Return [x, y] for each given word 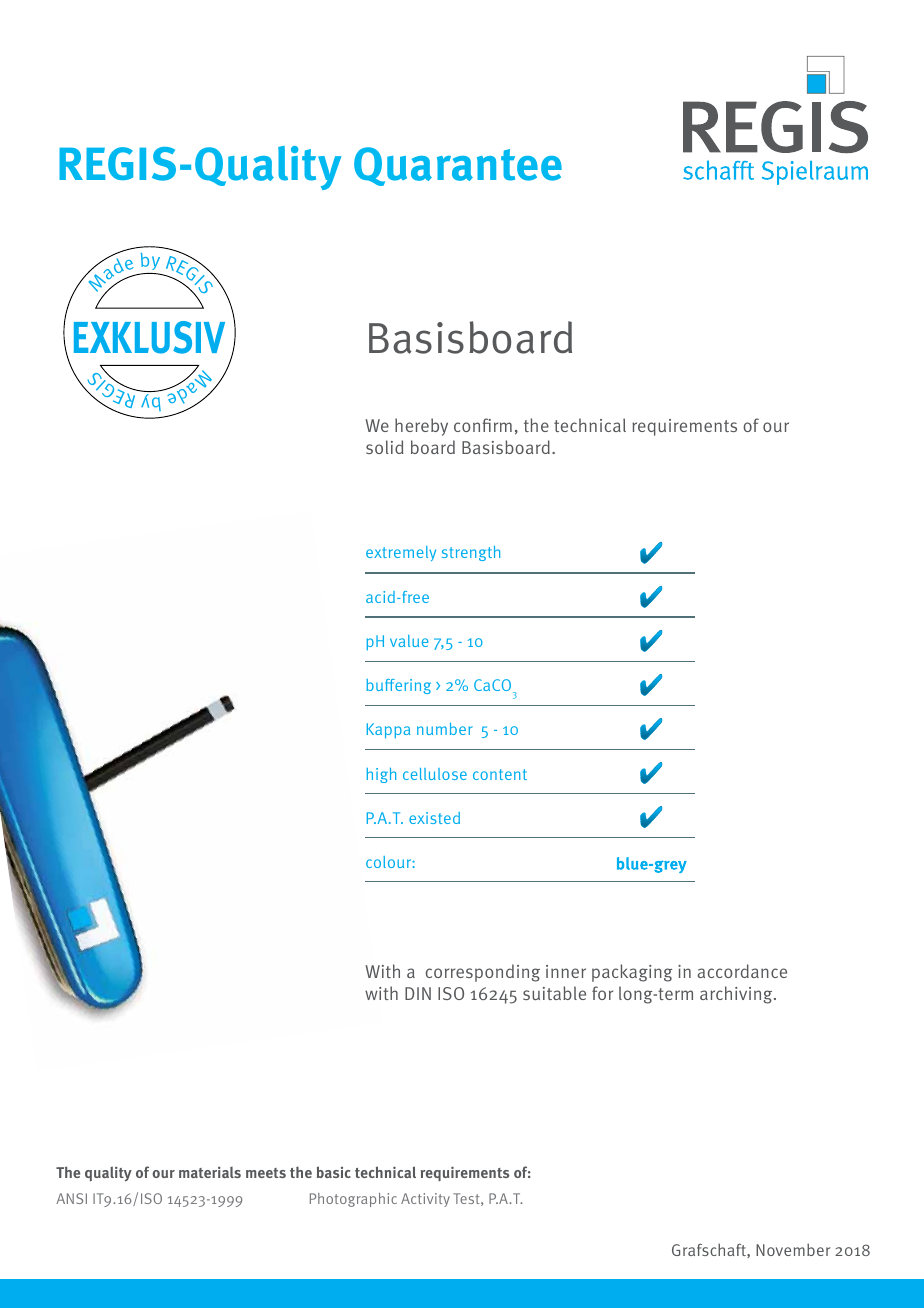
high [381, 775]
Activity [425, 1200]
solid [385, 447]
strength [471, 553]
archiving [737, 995]
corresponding [483, 973]
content [500, 774]
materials [210, 1172]
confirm [483, 425]
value [409, 641]
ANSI [71, 1198]
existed [434, 818]
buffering [398, 686]
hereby [421, 427]
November [793, 1249]
